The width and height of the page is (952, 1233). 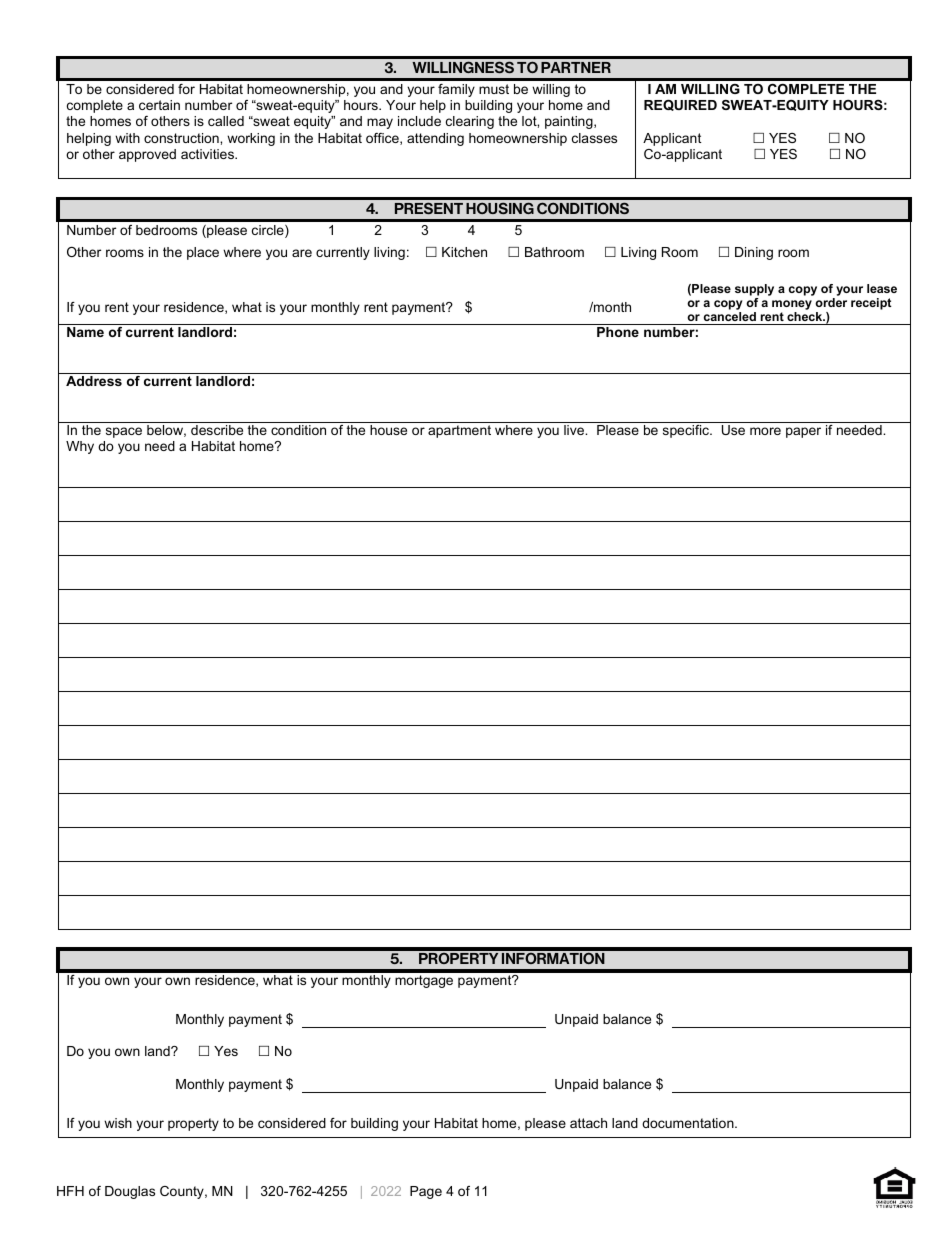 I want to click on paper, so click(x=803, y=432).
